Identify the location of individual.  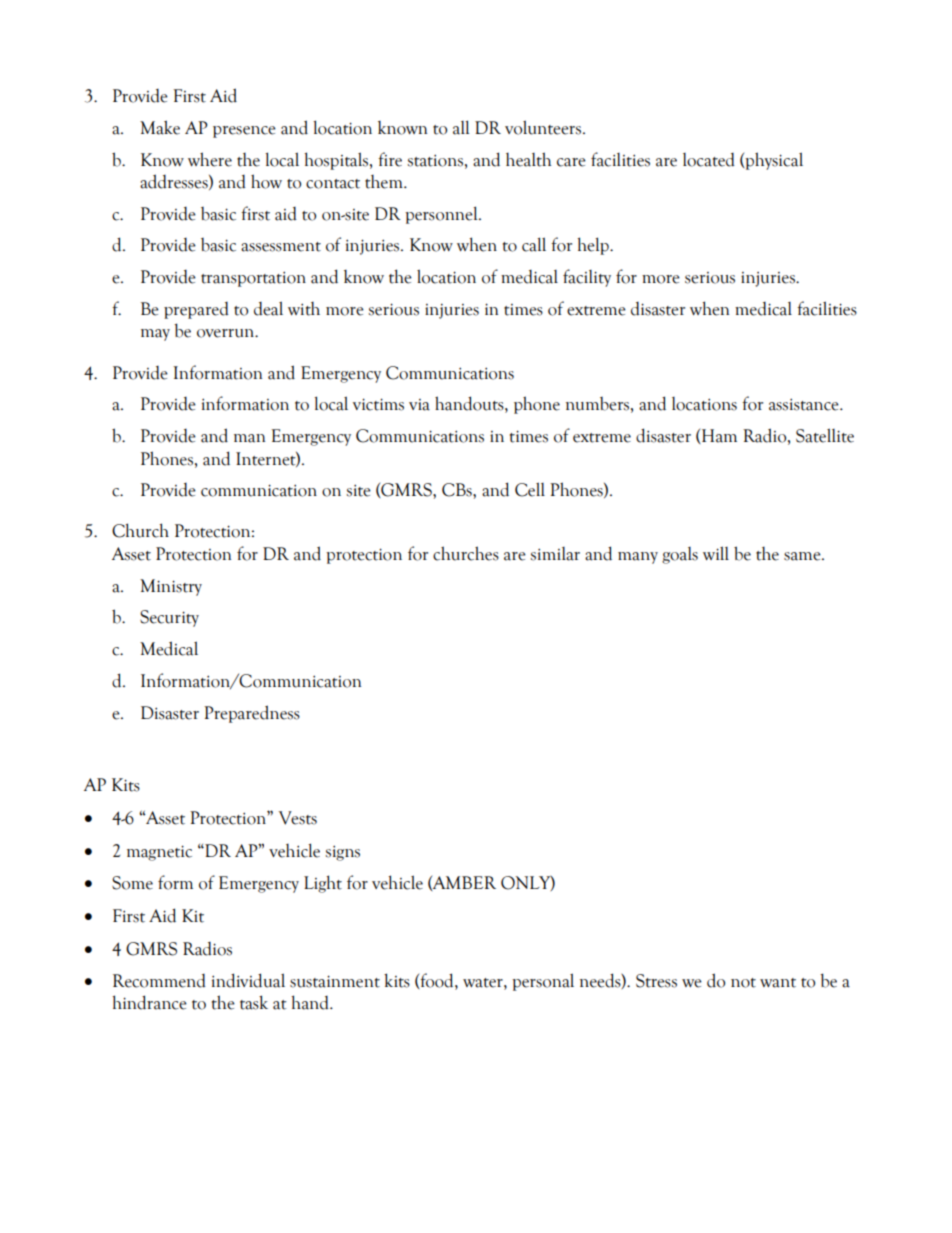
(248, 980).
